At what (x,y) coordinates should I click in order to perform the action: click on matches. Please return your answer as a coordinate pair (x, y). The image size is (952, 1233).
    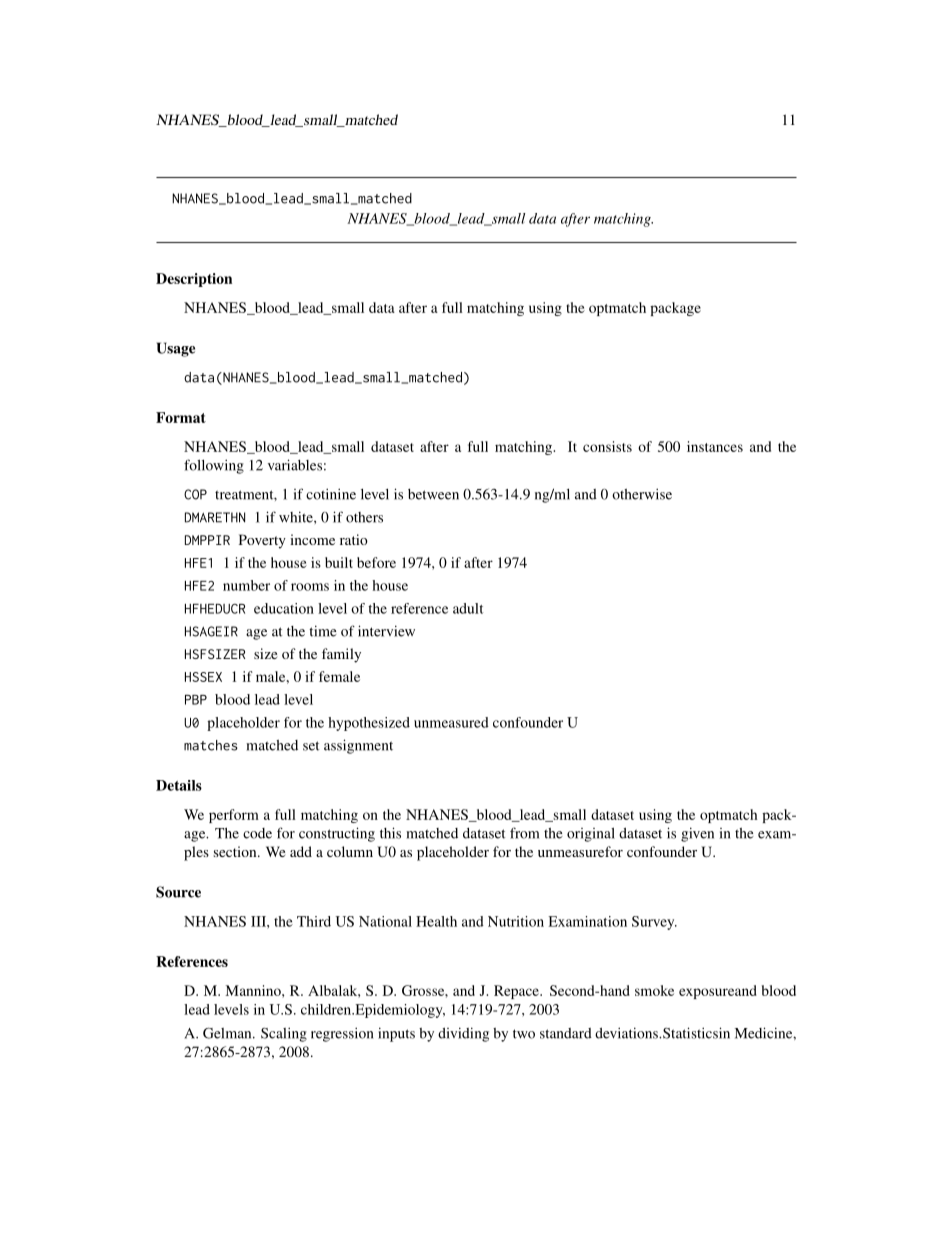
    Looking at the image, I should click on (211, 745).
